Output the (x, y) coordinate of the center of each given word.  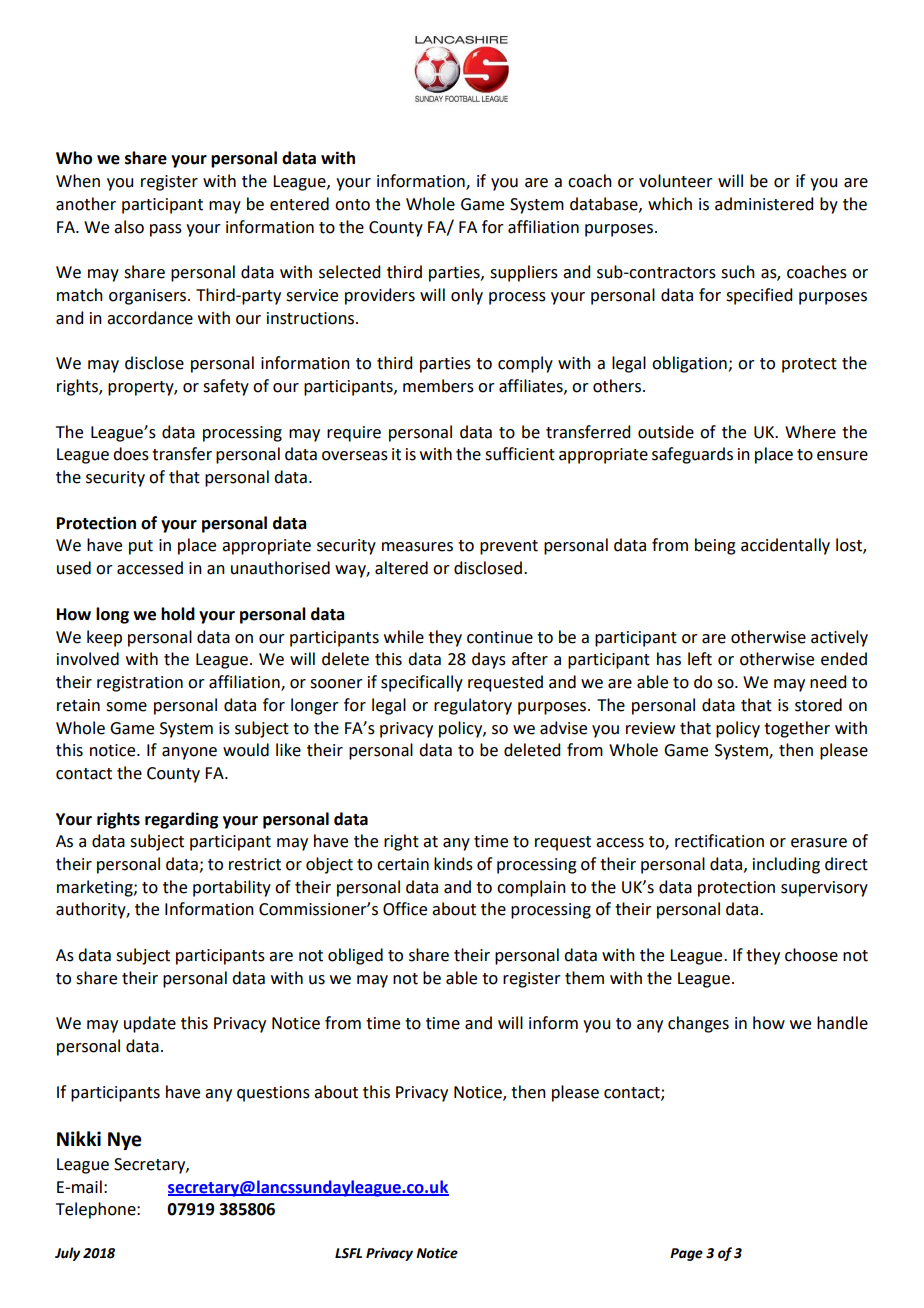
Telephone (97, 1210)
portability (232, 888)
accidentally (785, 546)
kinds (453, 864)
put (141, 547)
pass (166, 230)
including (786, 865)
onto (352, 205)
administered (764, 204)
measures (417, 547)
